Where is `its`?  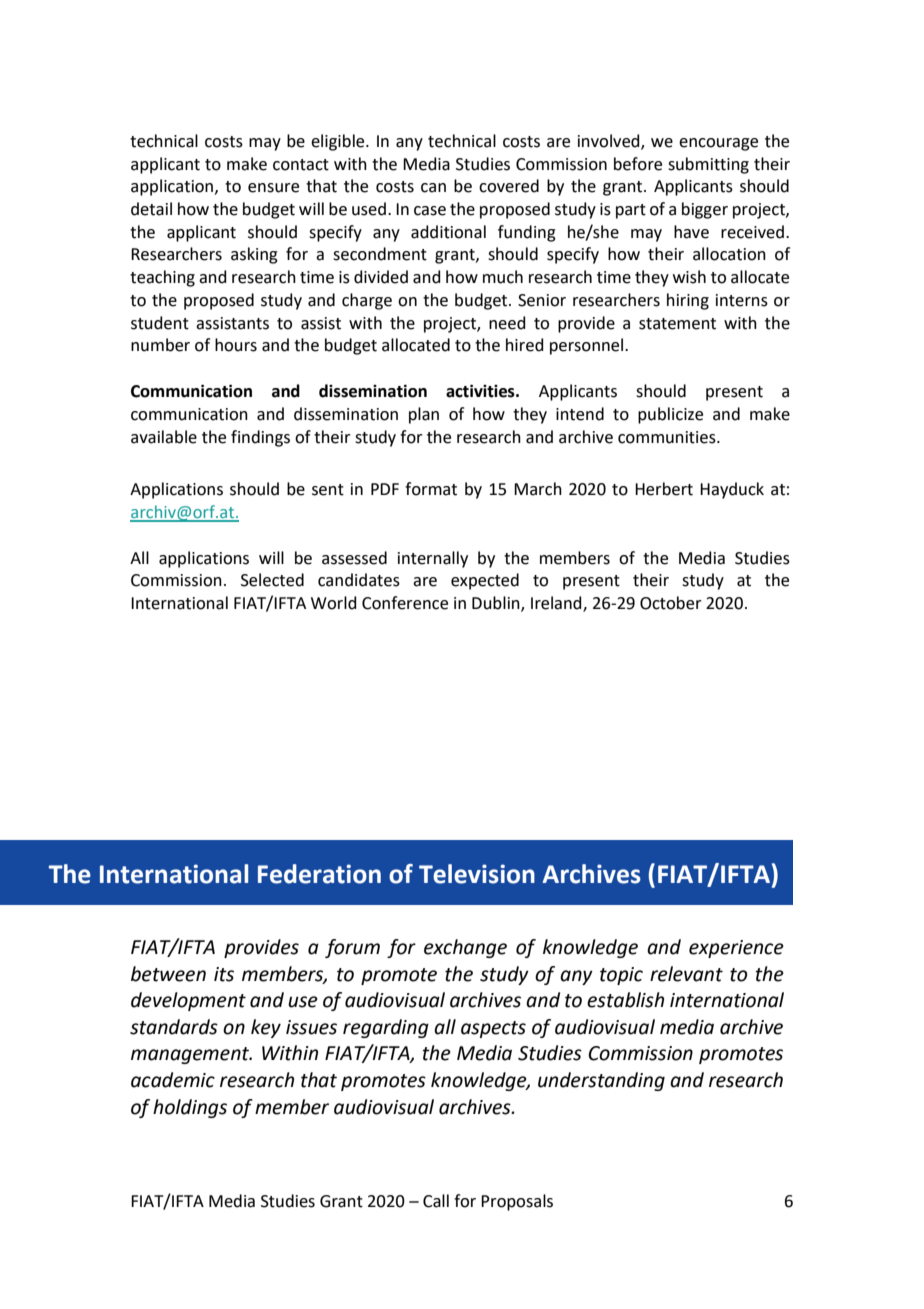 its is located at coordinates (224, 974).
